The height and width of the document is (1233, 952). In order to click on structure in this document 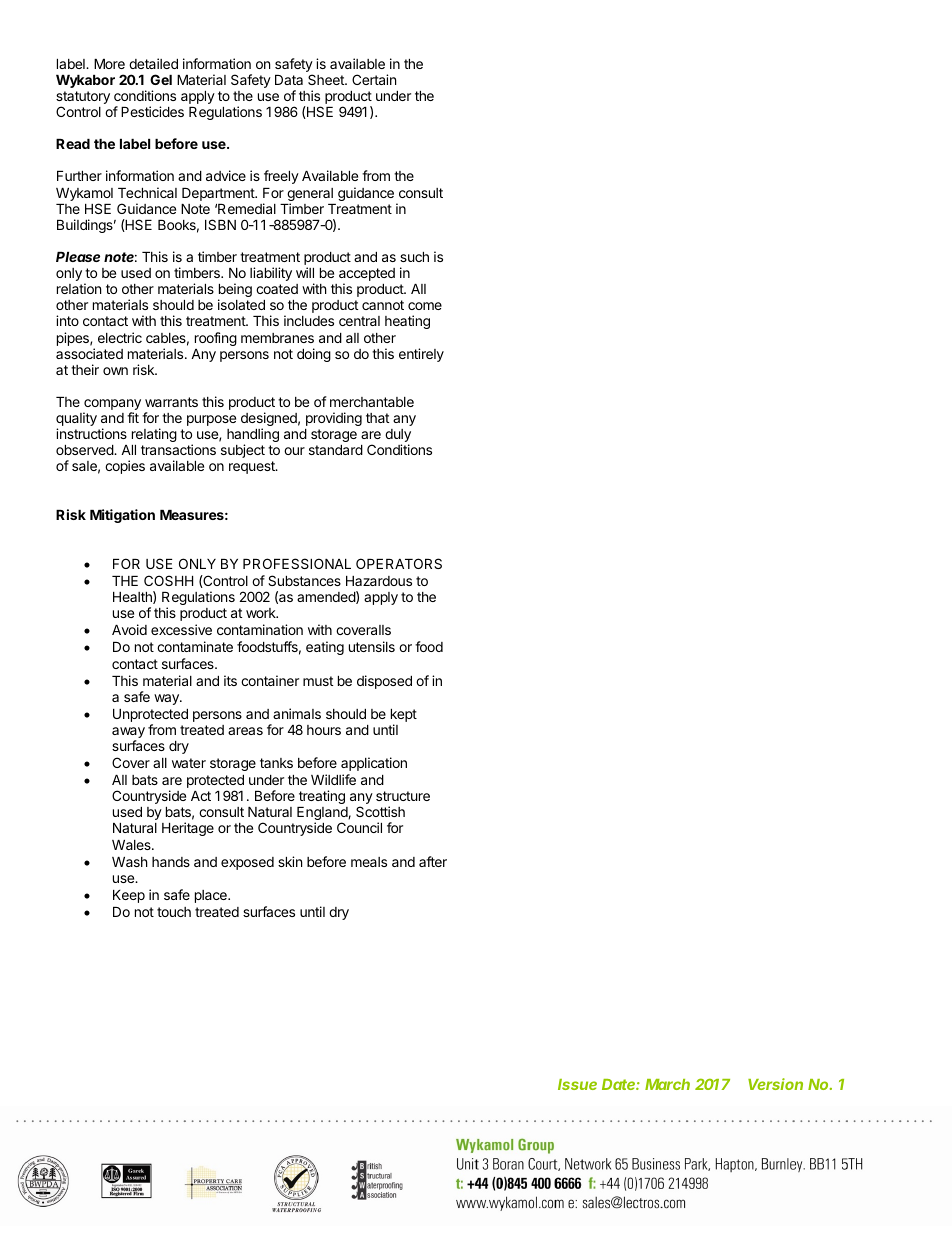, I will do `click(403, 796)`.
